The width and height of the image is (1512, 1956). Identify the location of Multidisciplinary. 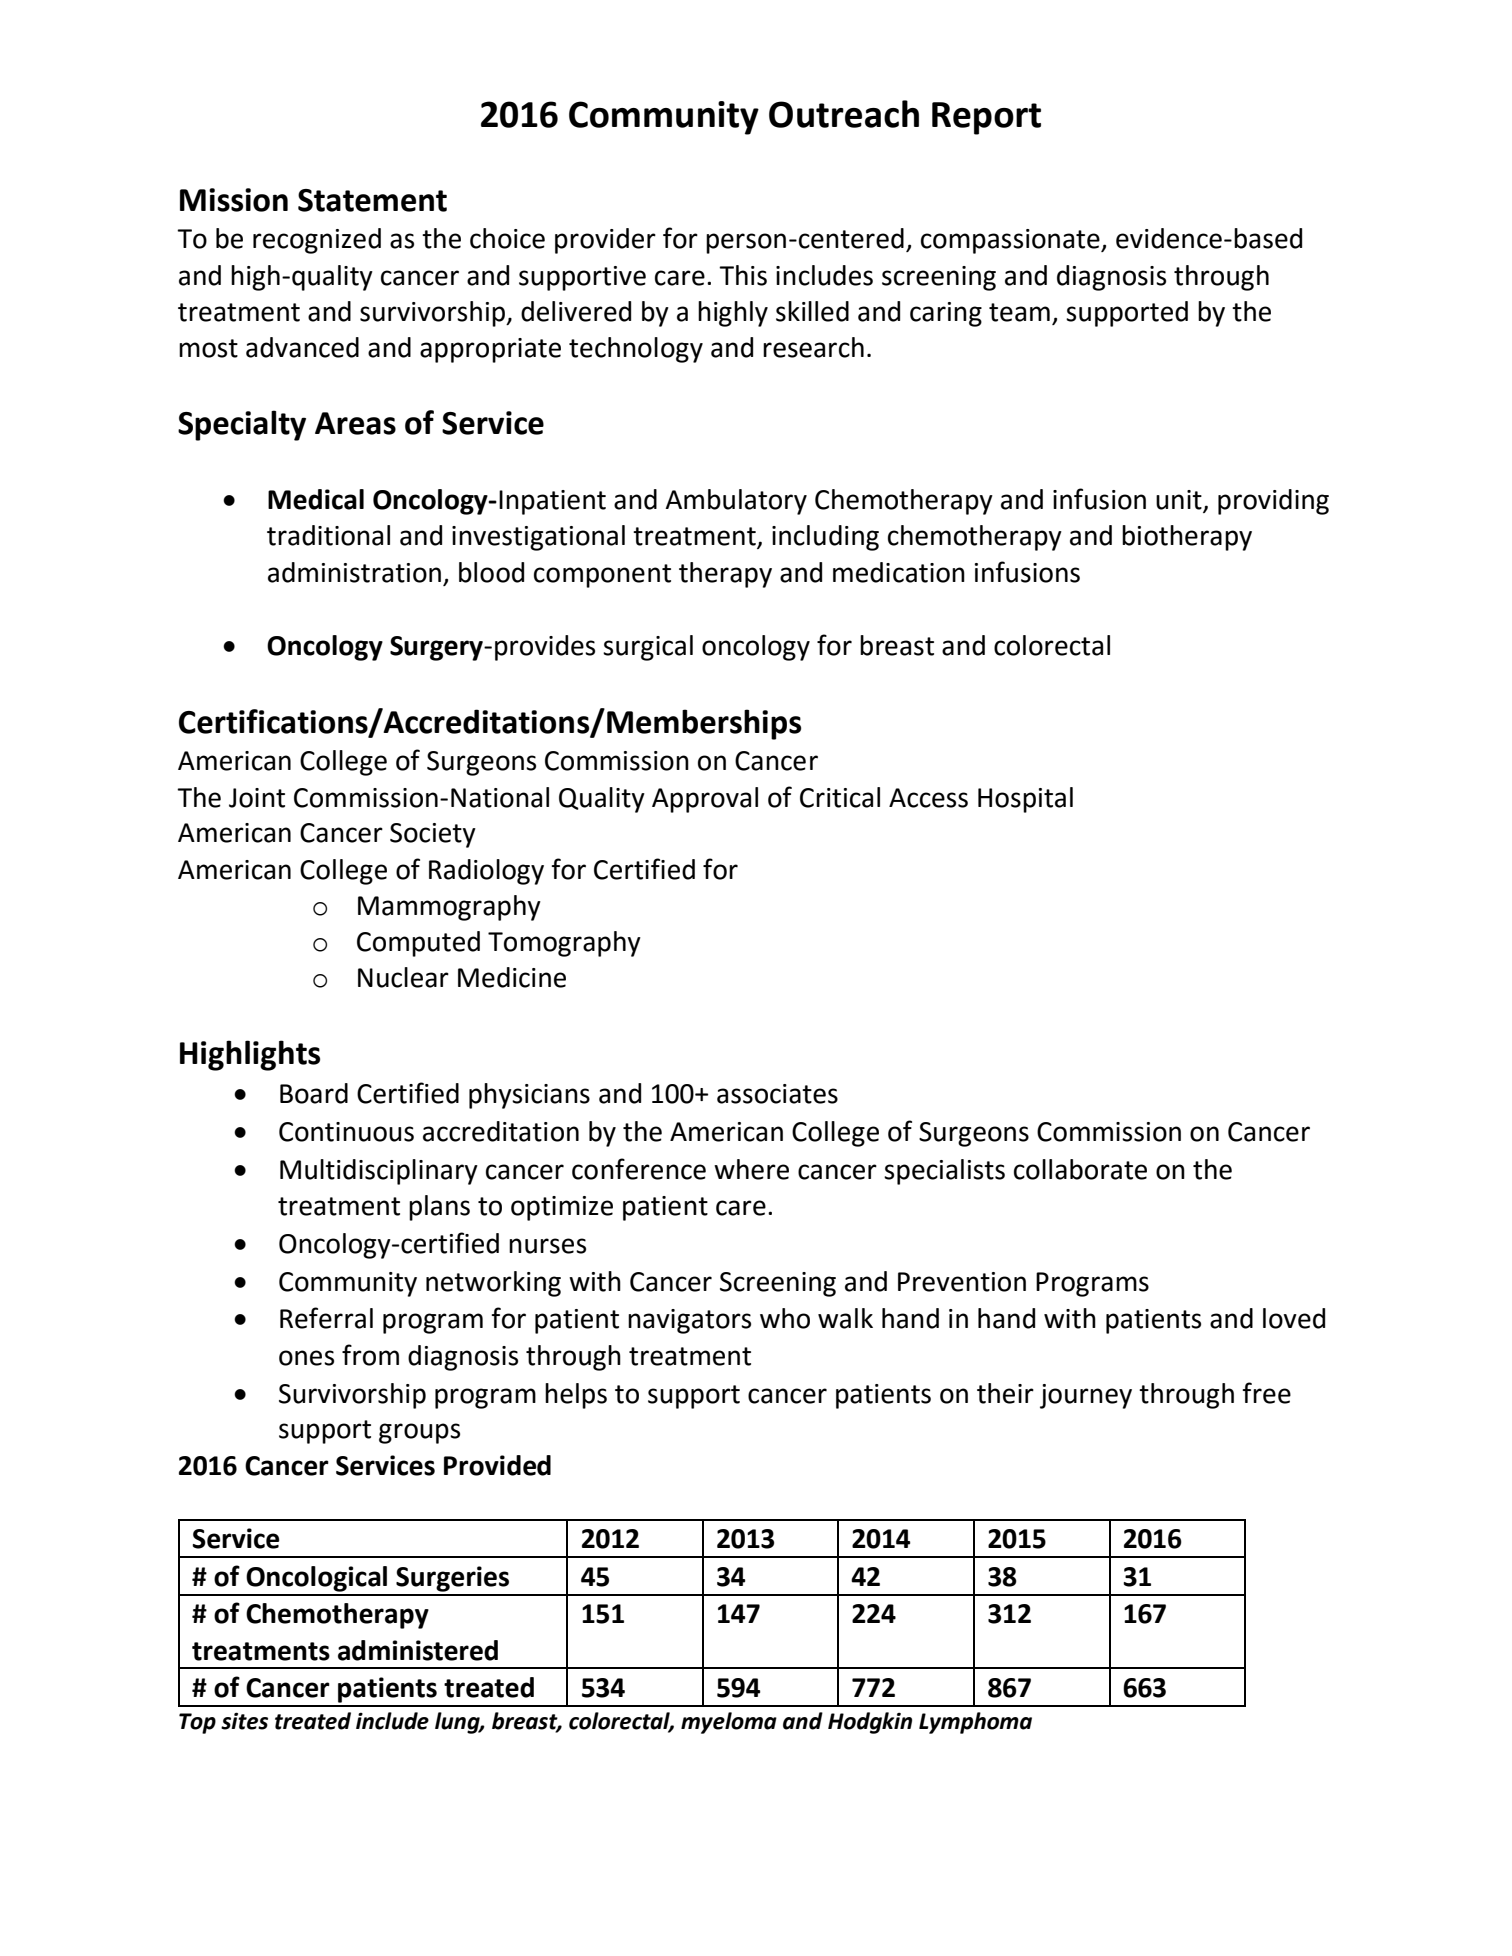
(379, 1172).
